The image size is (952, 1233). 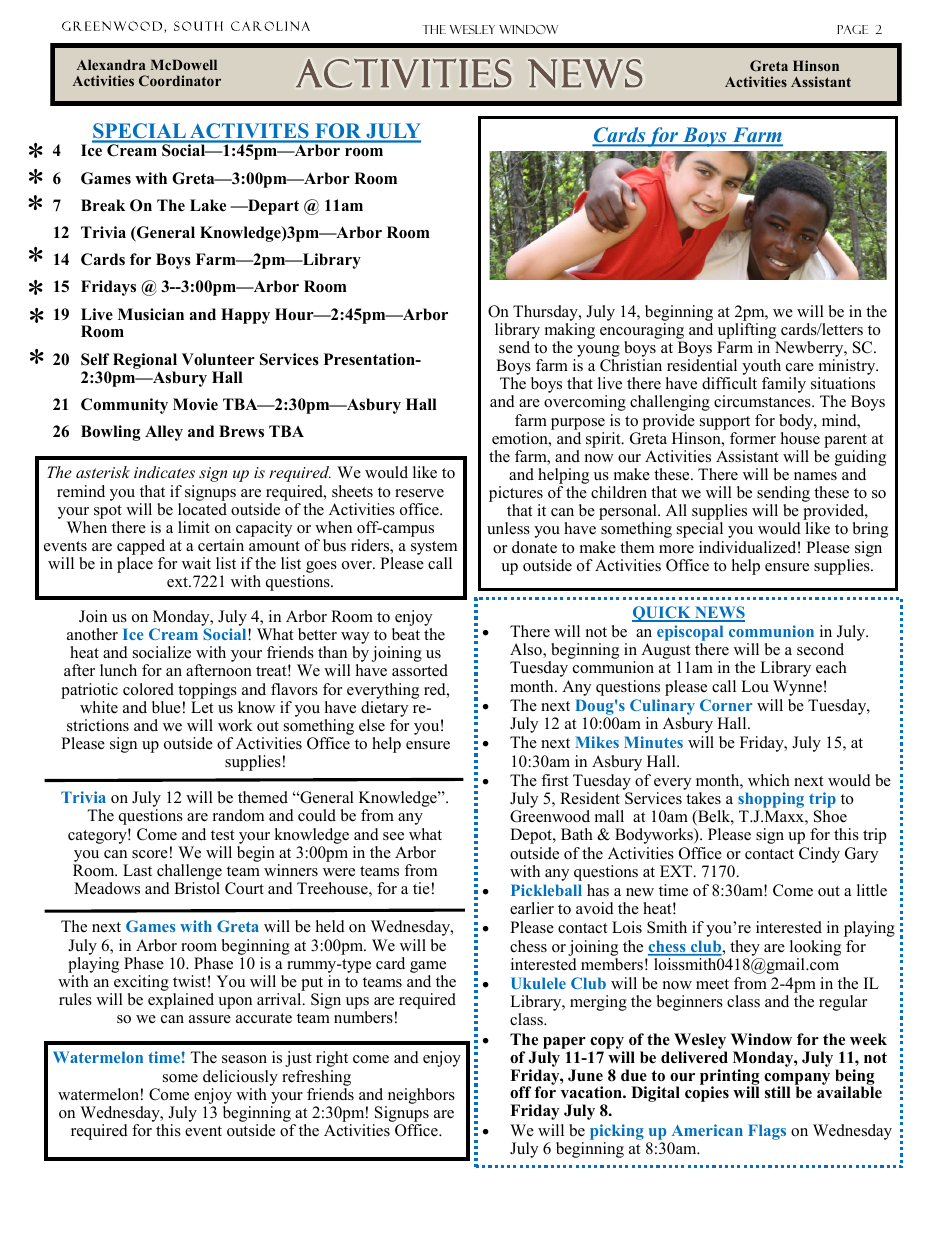 I want to click on neighbors, so click(x=421, y=1096).
